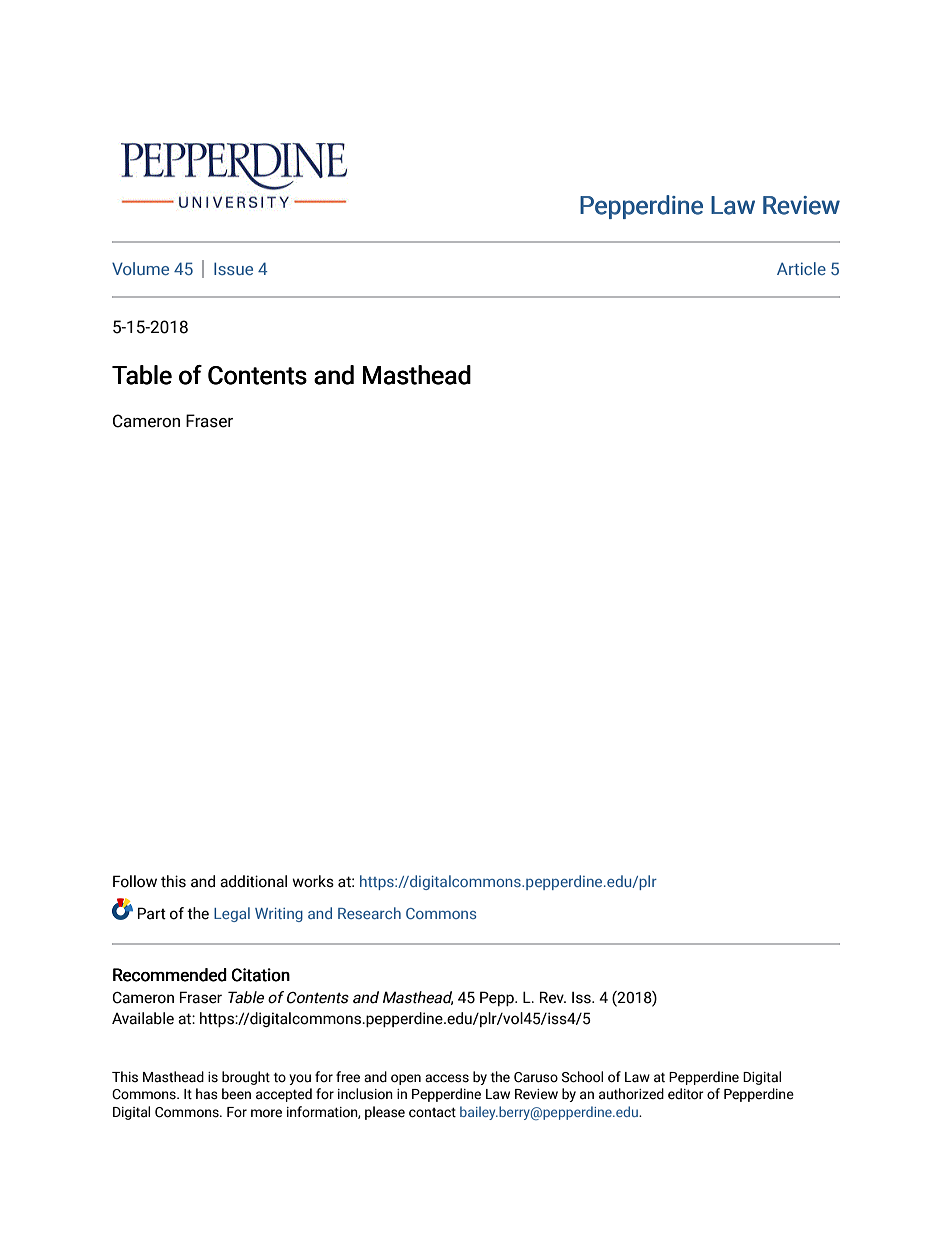 The height and width of the screenshot is (1233, 952). I want to click on Research, so click(369, 913).
